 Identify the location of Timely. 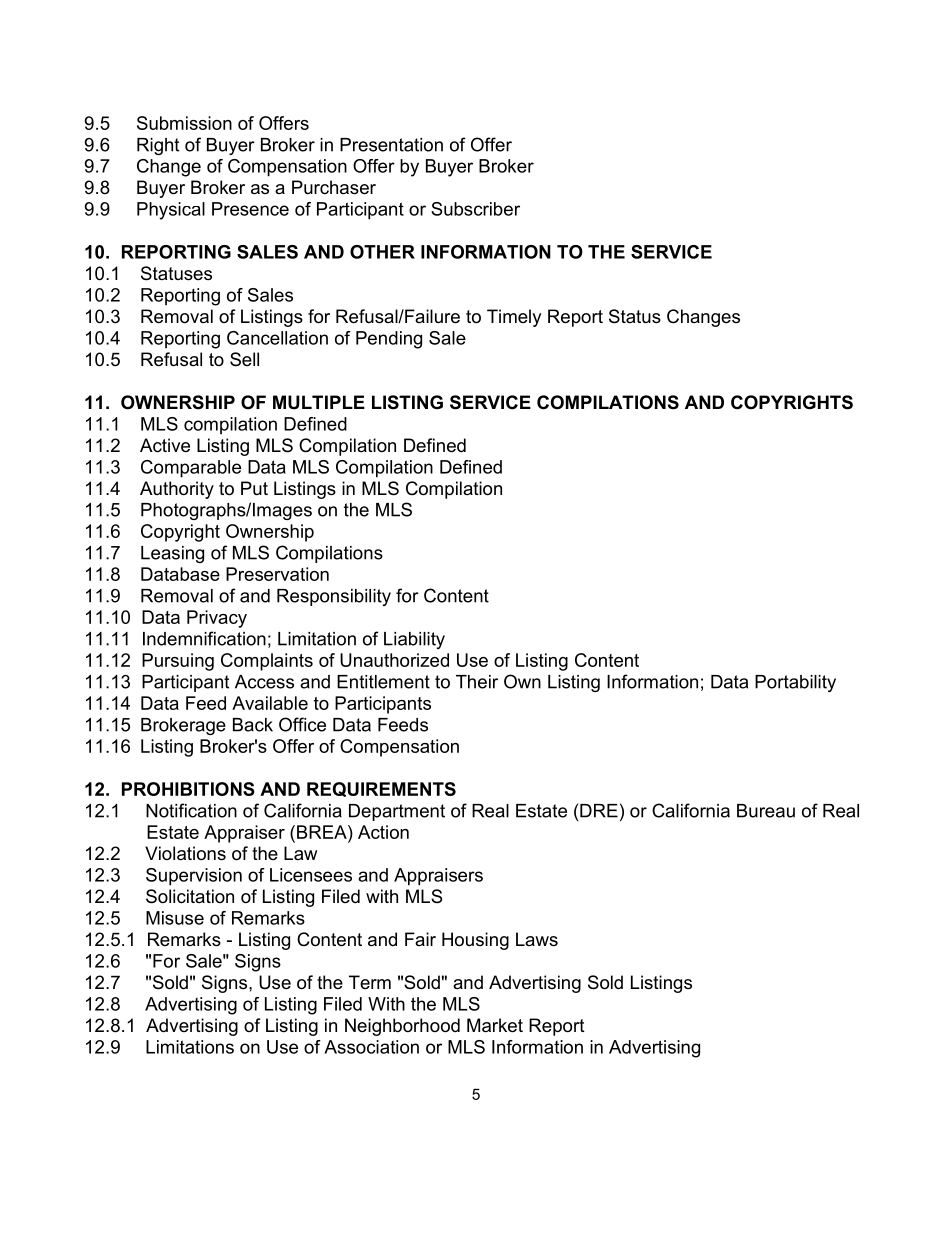
(514, 318).
